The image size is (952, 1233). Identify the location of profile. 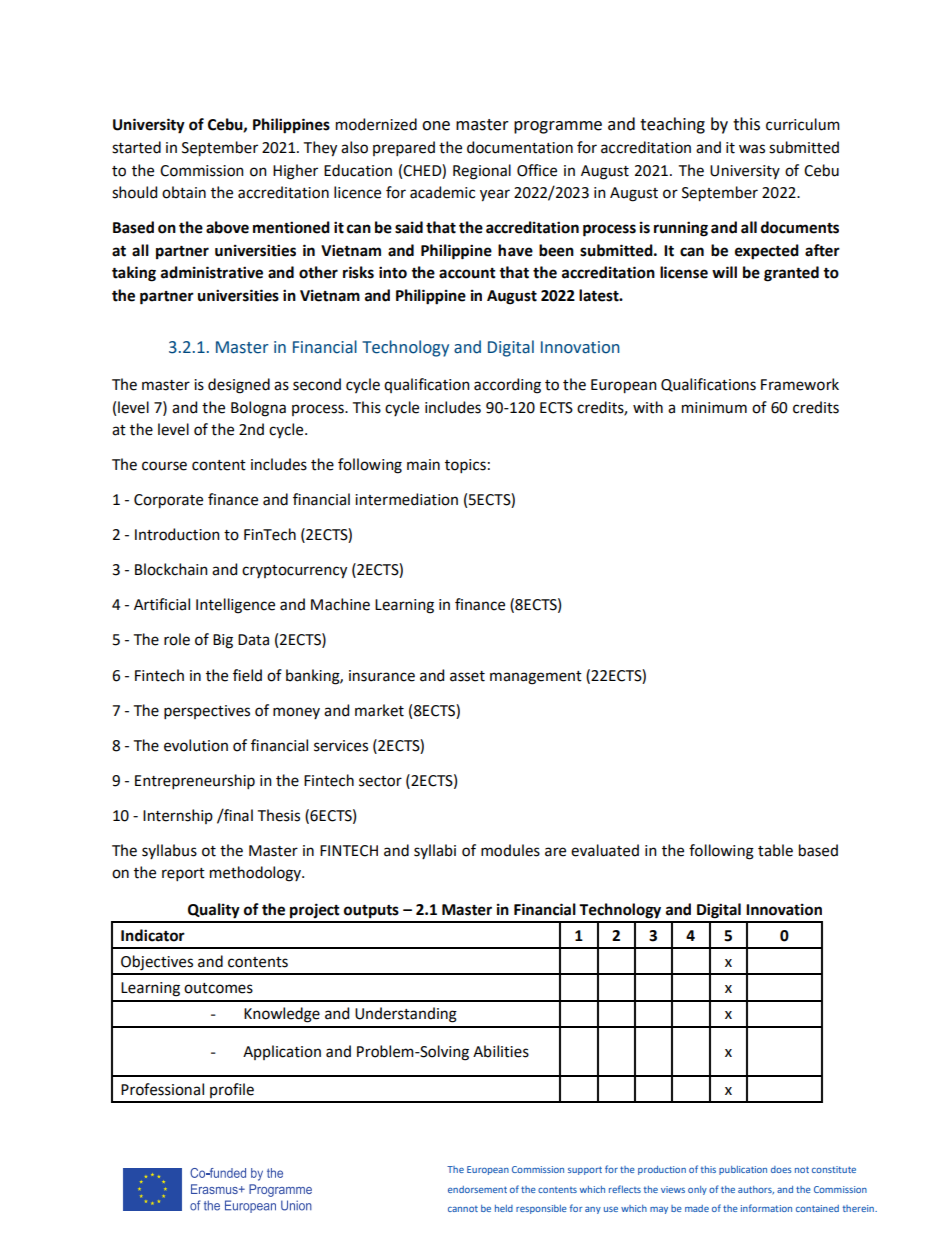
(232, 1090).
